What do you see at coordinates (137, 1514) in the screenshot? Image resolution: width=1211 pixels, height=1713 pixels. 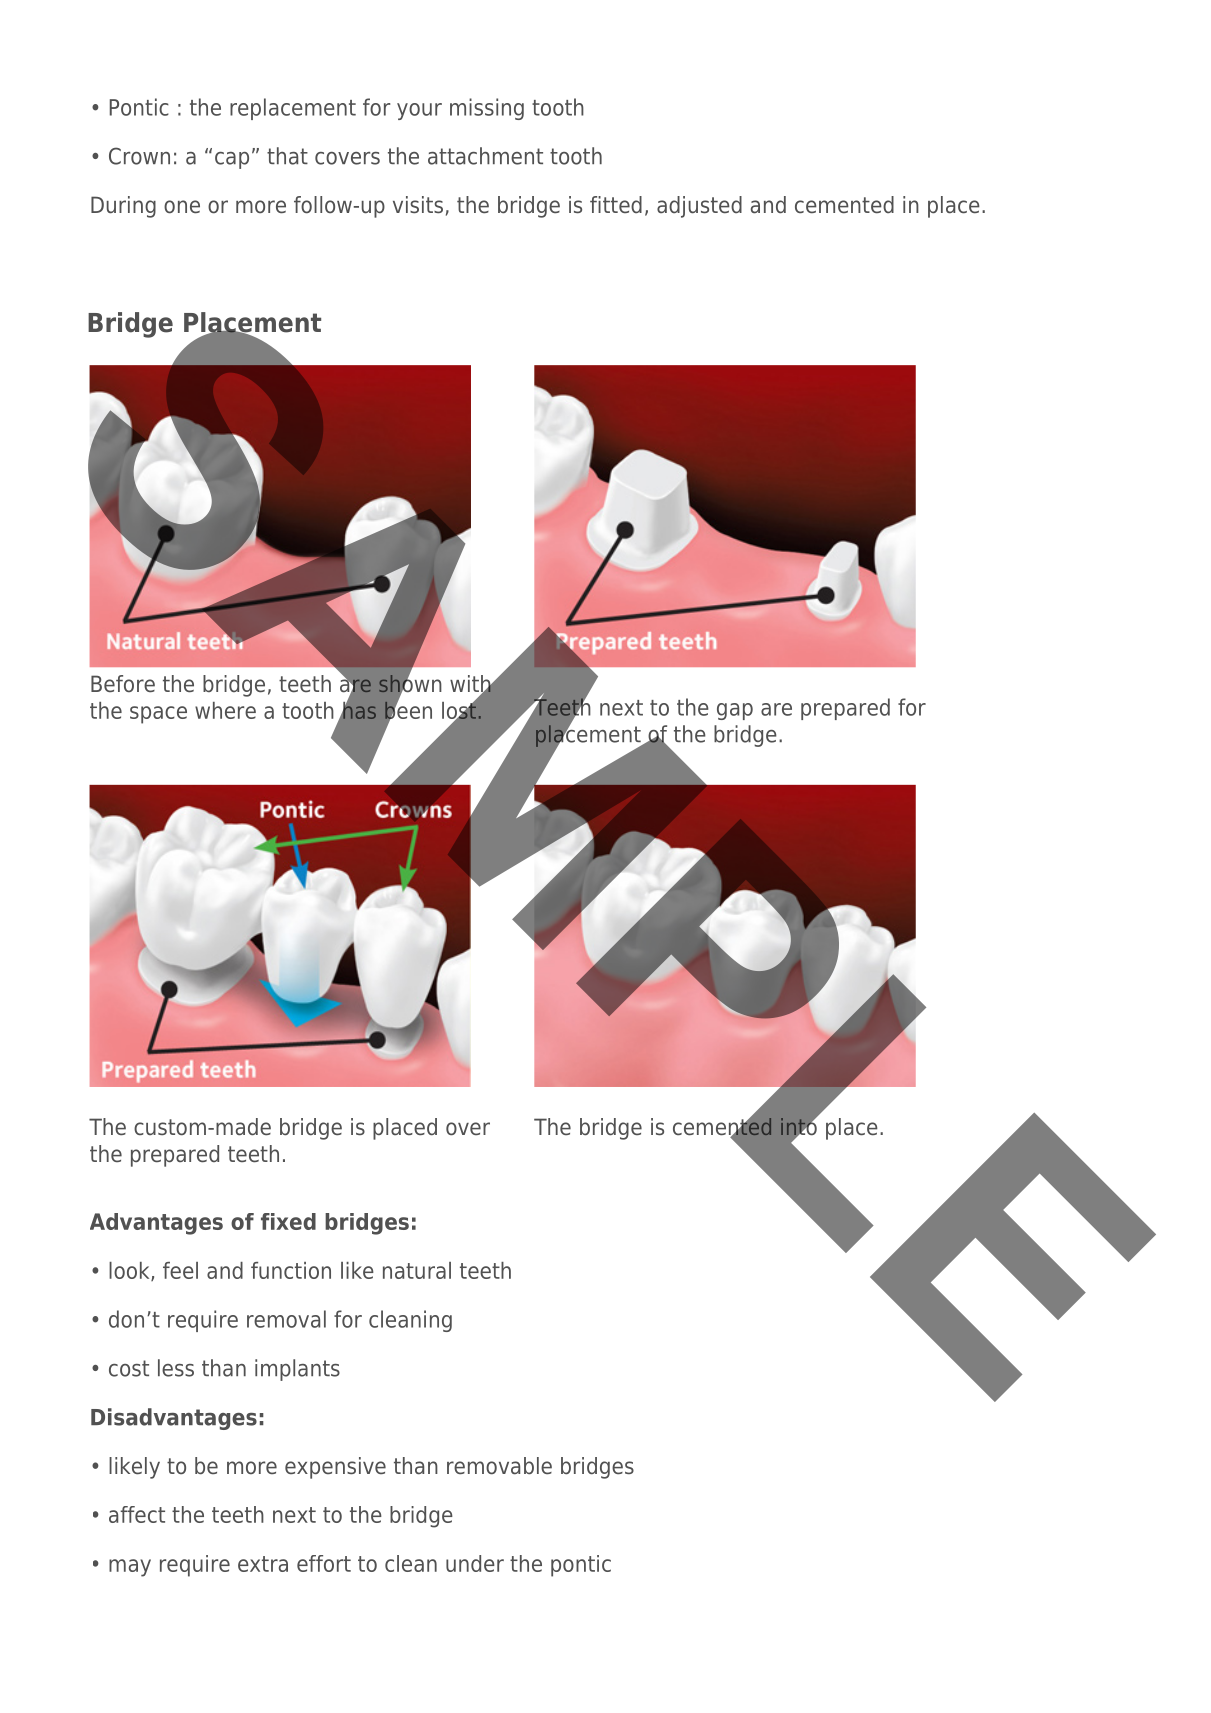 I see `affect` at bounding box center [137, 1514].
